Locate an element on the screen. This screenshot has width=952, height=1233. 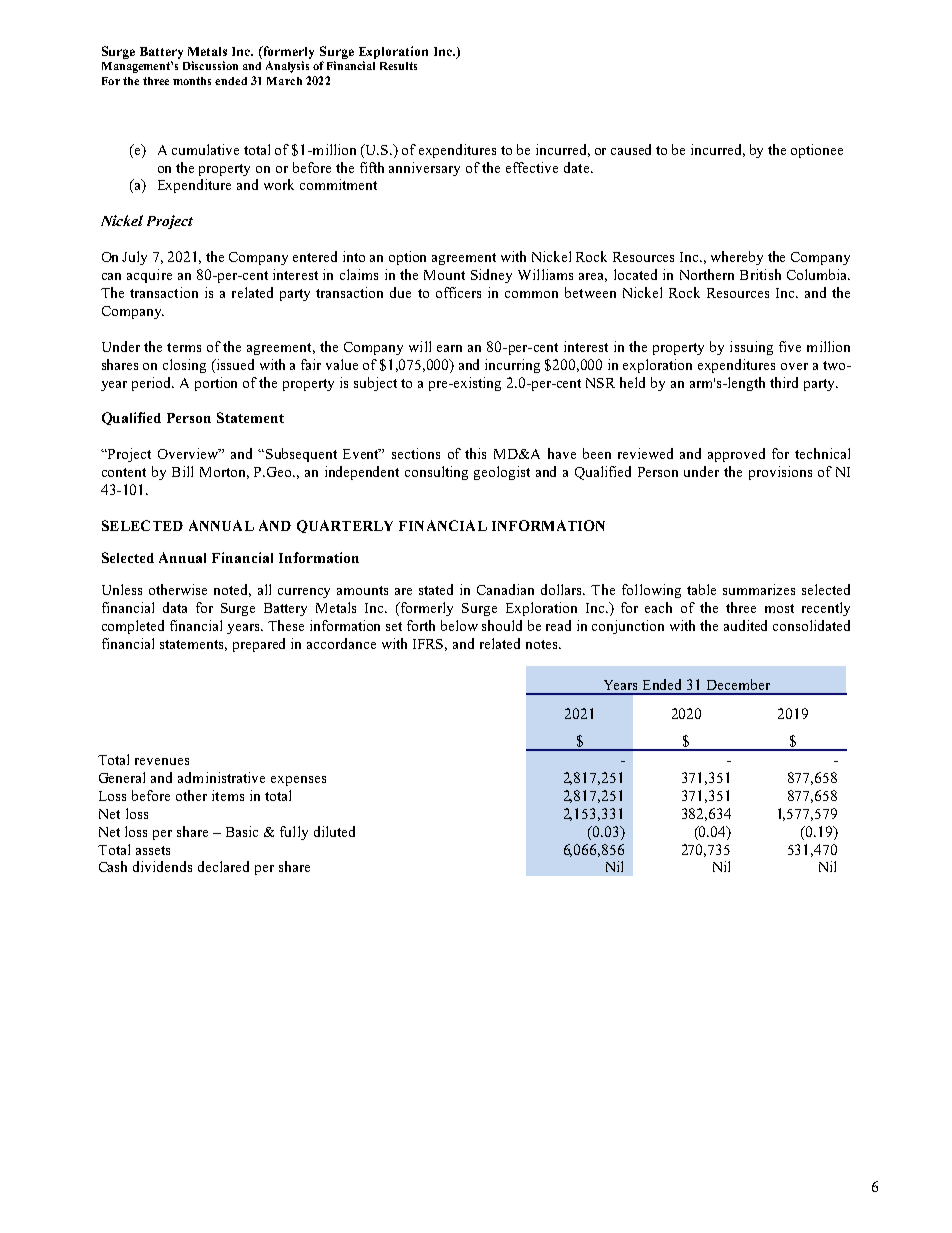
this is located at coordinates (475, 453).
